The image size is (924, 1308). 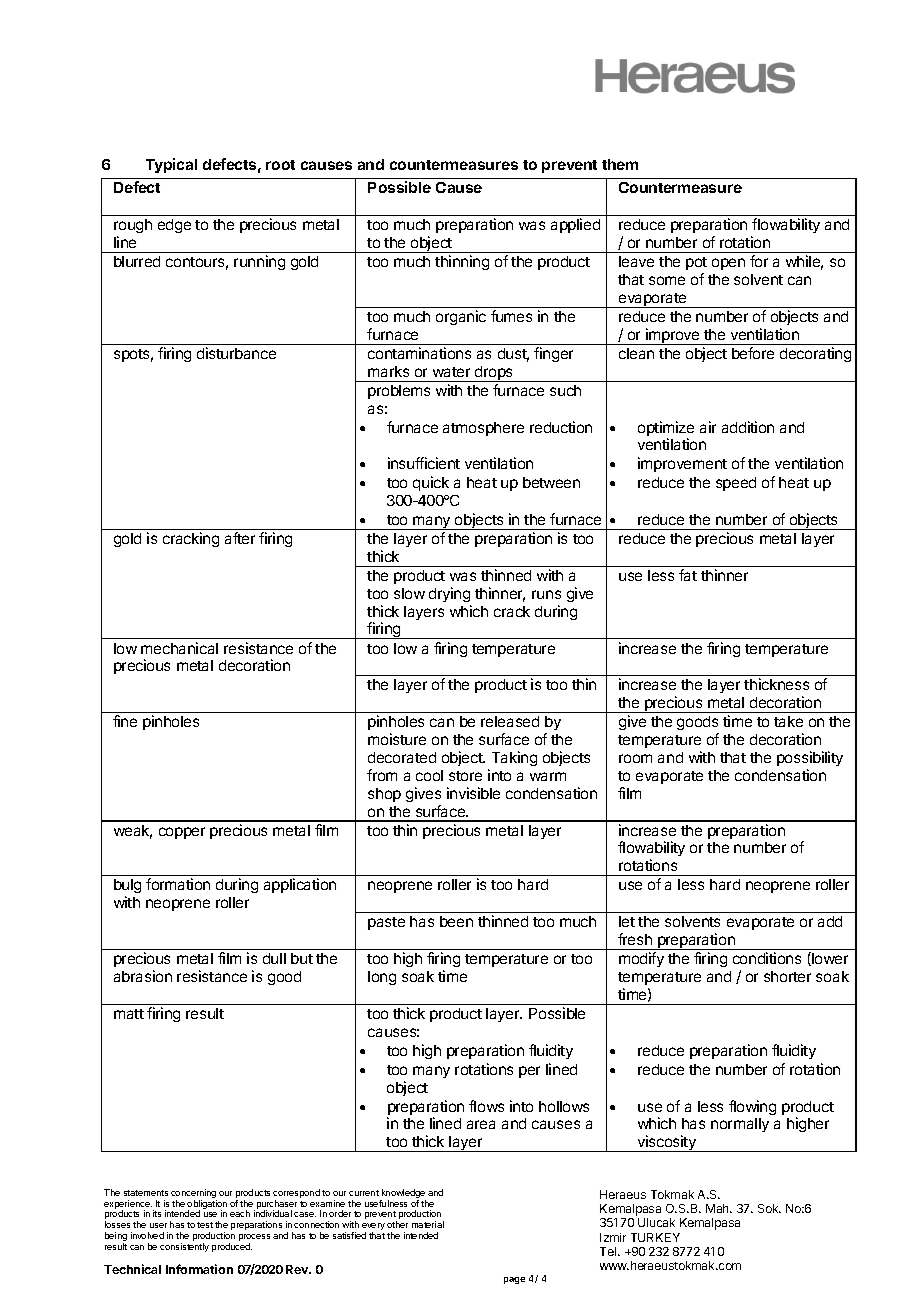 What do you see at coordinates (240, 538) in the image?
I see `after` at bounding box center [240, 538].
